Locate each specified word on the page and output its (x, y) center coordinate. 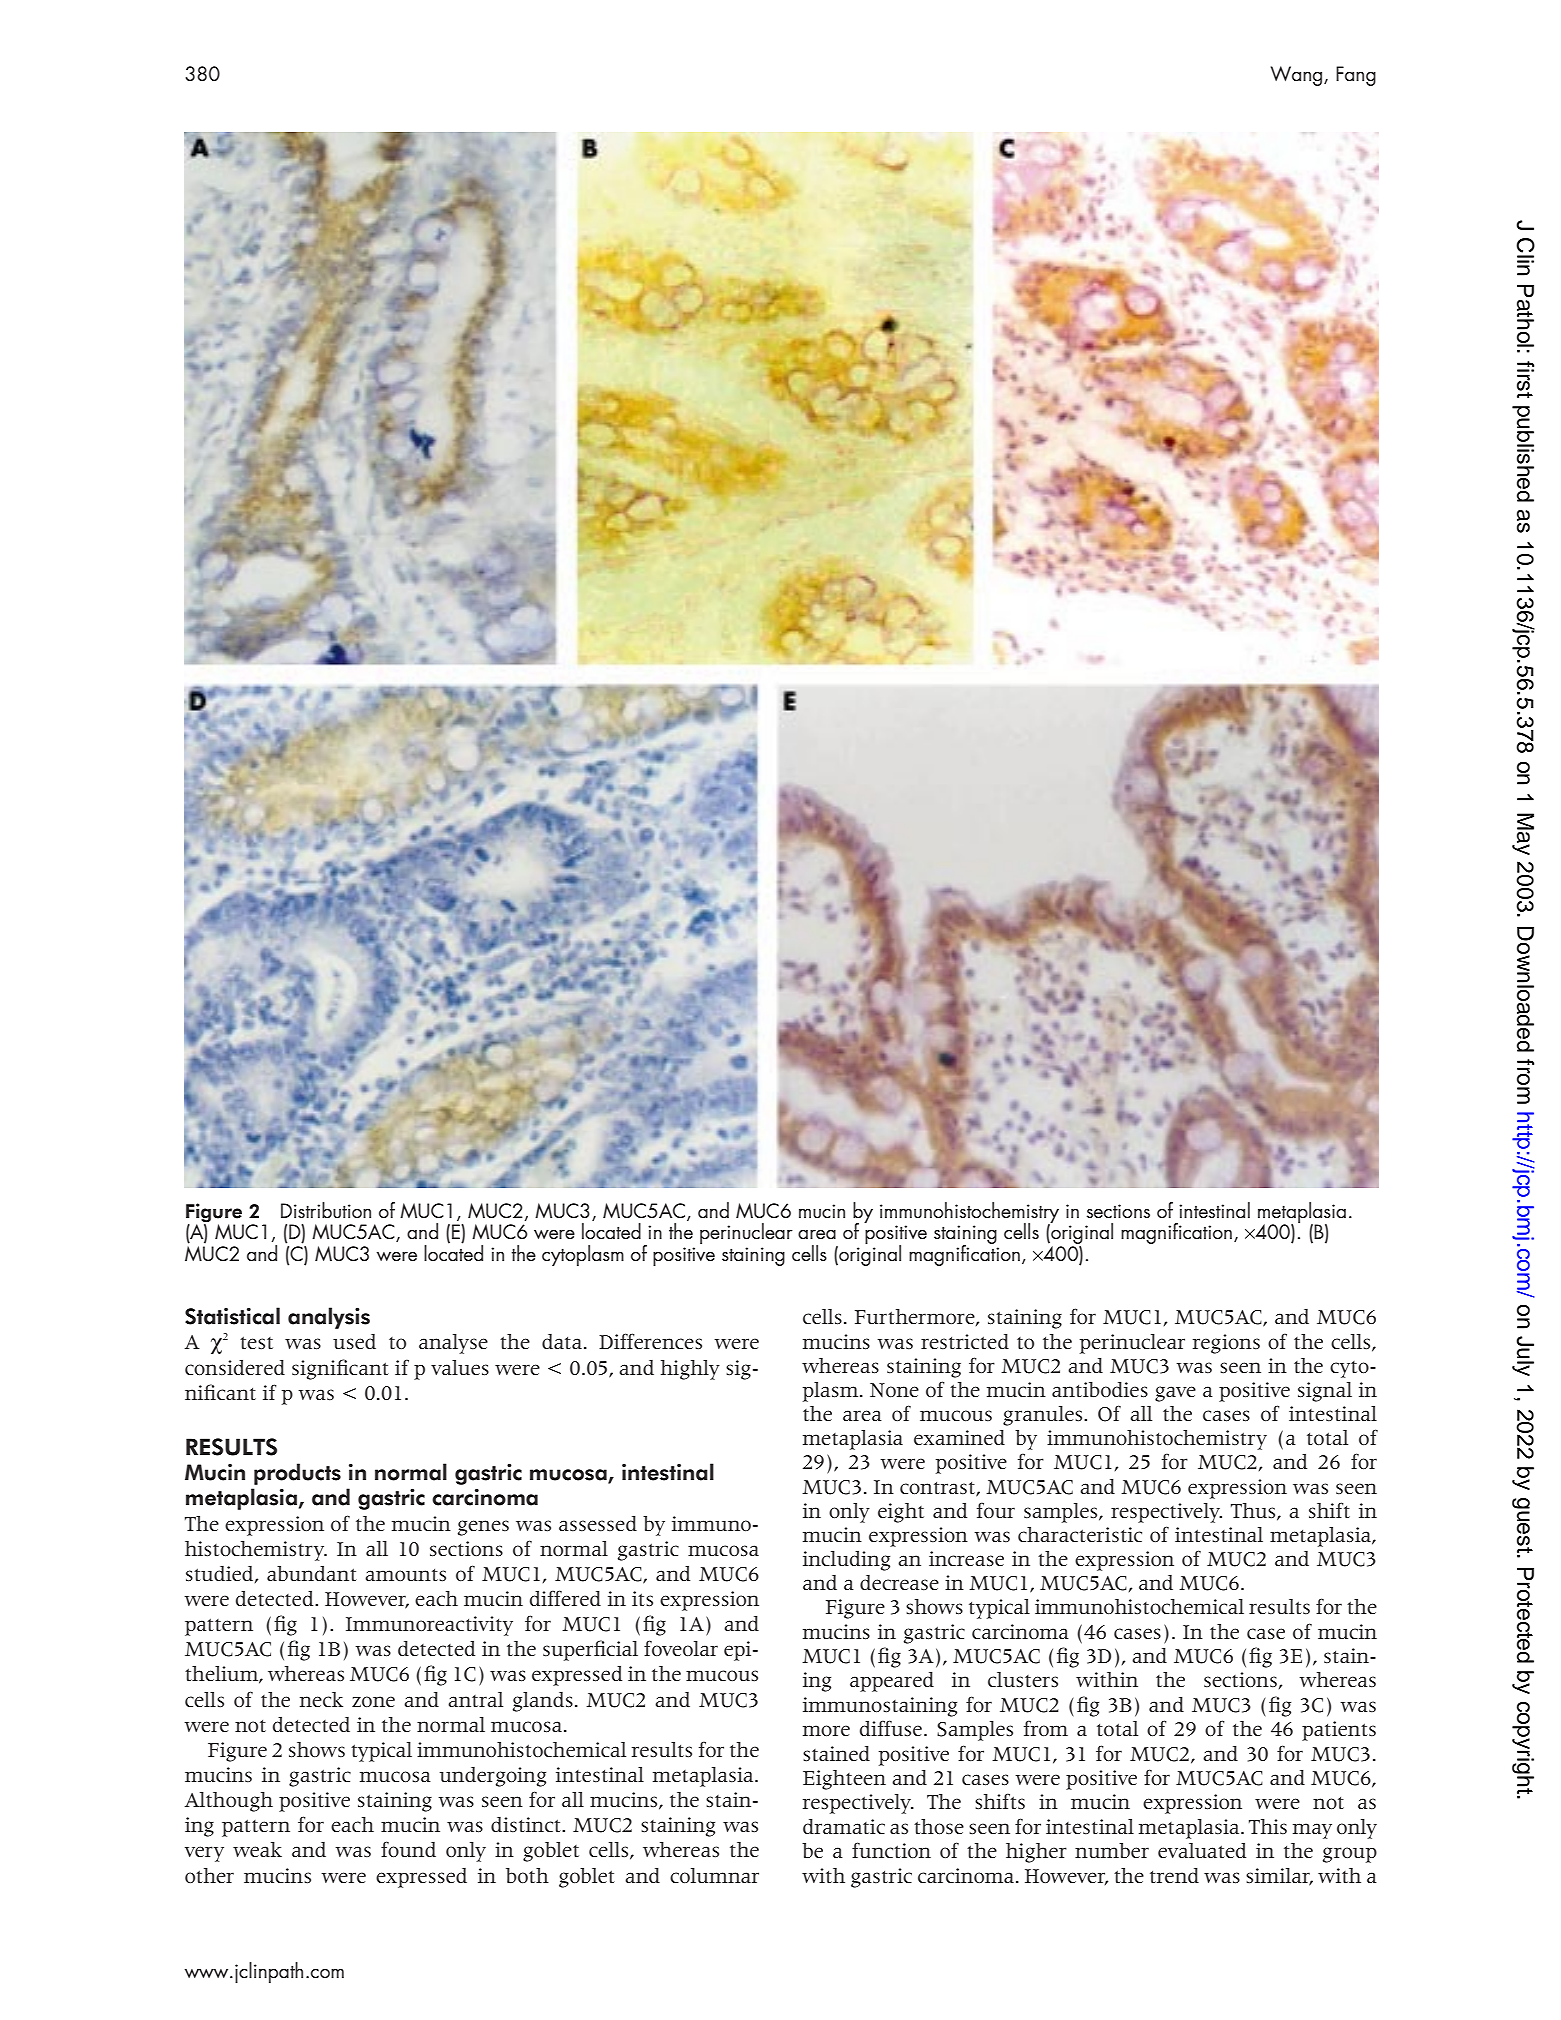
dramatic (844, 1826)
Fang (1356, 76)
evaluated (1202, 1851)
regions (1226, 1344)
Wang (1298, 76)
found (408, 1849)
